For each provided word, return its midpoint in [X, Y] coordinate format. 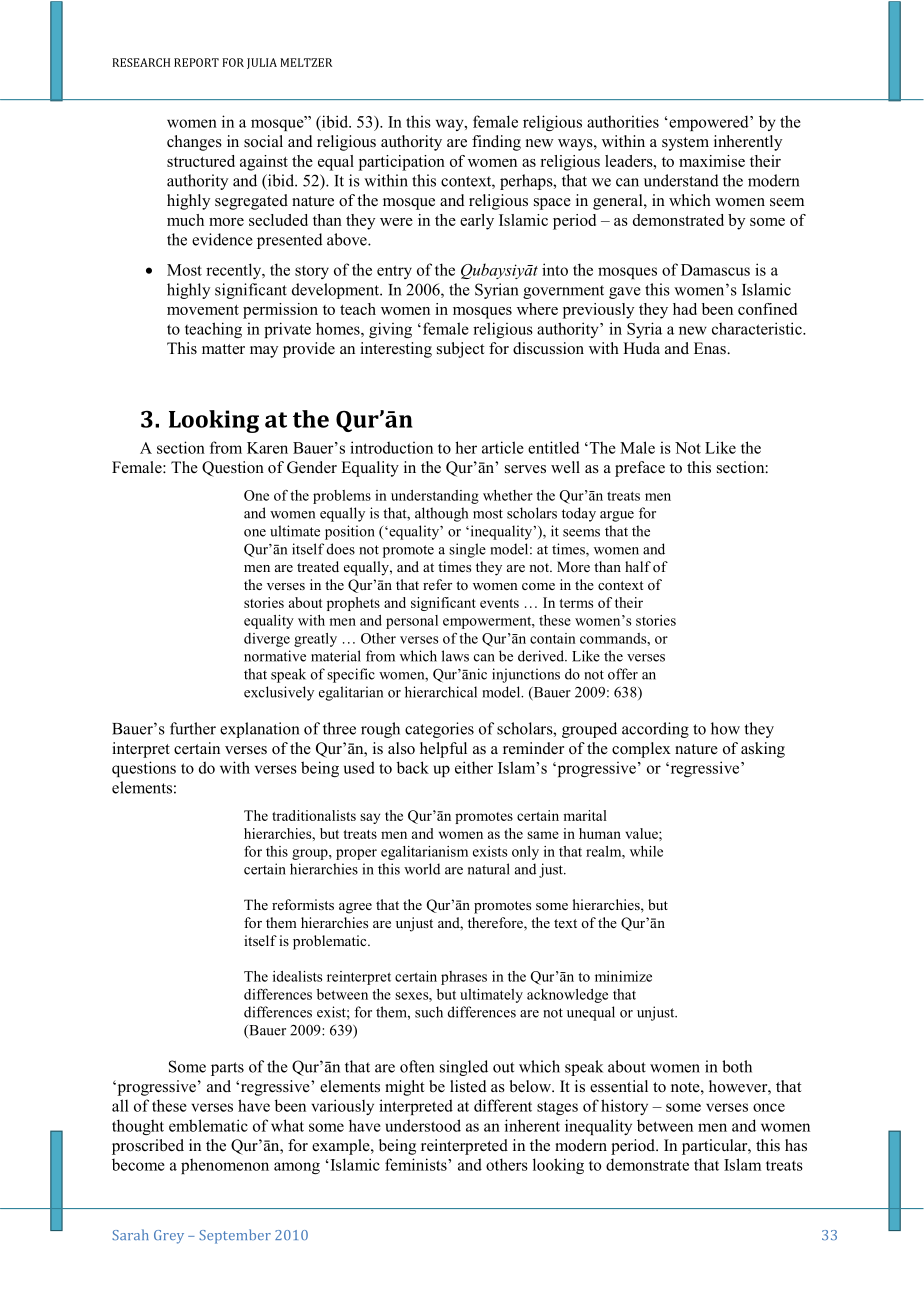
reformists [303, 904]
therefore [496, 924]
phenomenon [225, 1166]
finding [496, 143]
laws [455, 656]
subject [460, 350]
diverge [267, 640]
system [685, 144]
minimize [623, 976]
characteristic [758, 328]
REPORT [196, 62]
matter [223, 349]
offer [623, 674]
